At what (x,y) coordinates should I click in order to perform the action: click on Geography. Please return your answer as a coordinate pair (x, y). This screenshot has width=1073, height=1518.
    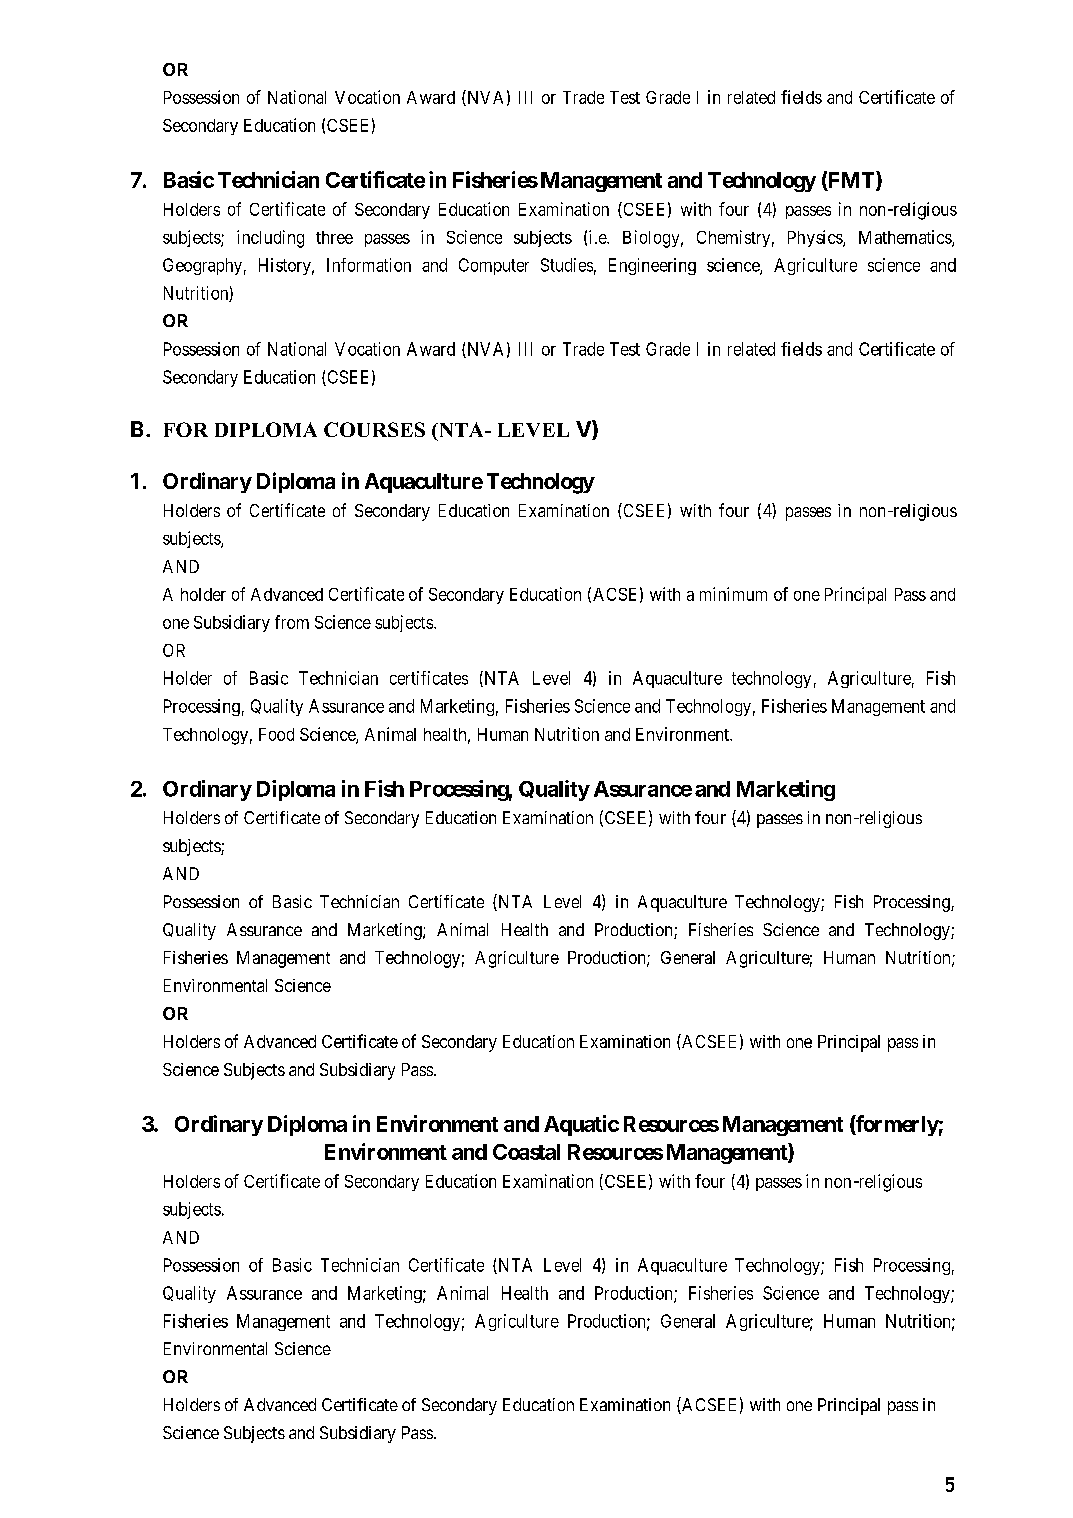
    Looking at the image, I should click on (202, 266).
